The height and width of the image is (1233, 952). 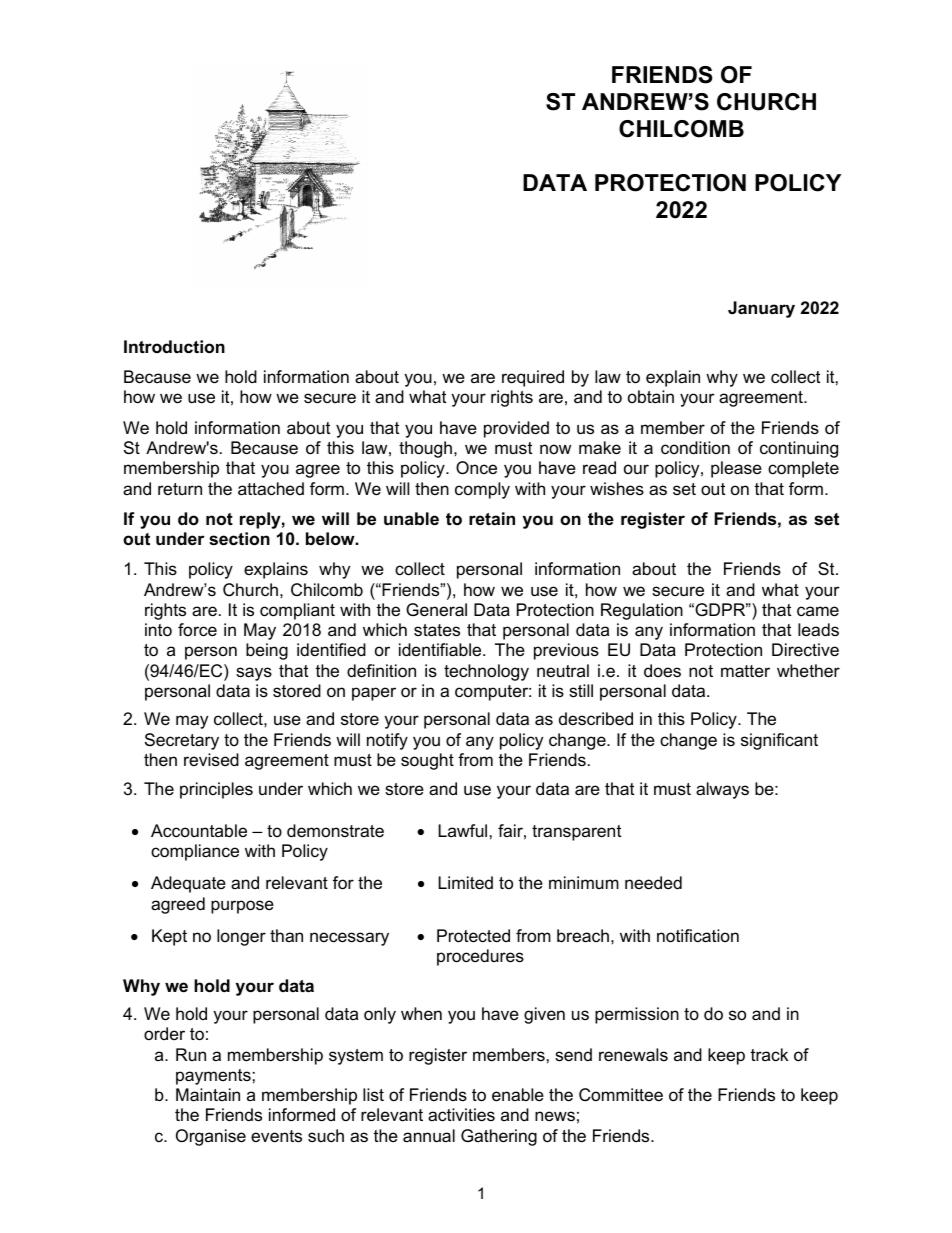 What do you see at coordinates (818, 611) in the image?
I see `came` at bounding box center [818, 611].
